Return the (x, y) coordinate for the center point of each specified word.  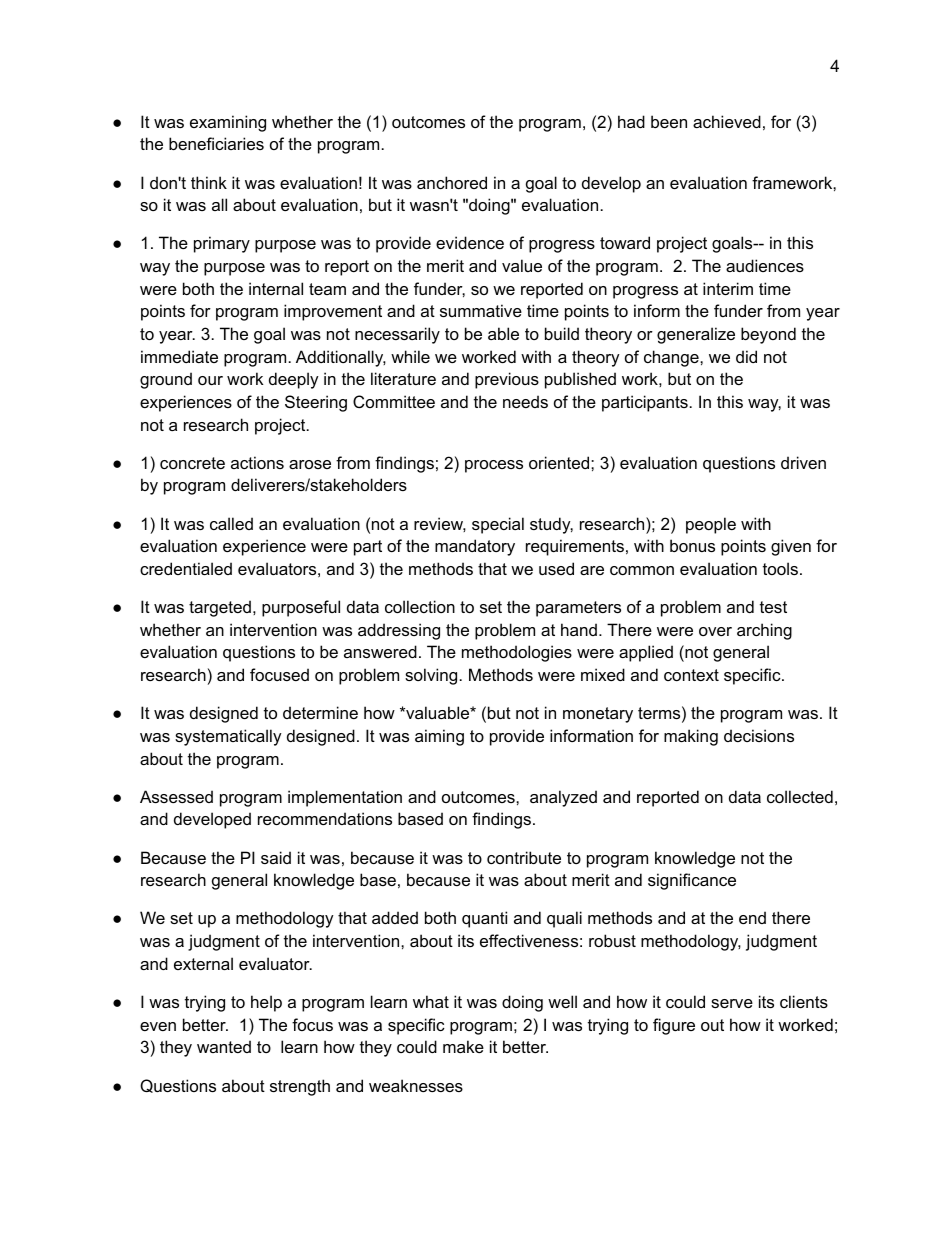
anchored (452, 182)
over (715, 631)
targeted (220, 608)
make (463, 1046)
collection (420, 606)
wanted (224, 1046)
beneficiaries (216, 143)
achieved (727, 121)
